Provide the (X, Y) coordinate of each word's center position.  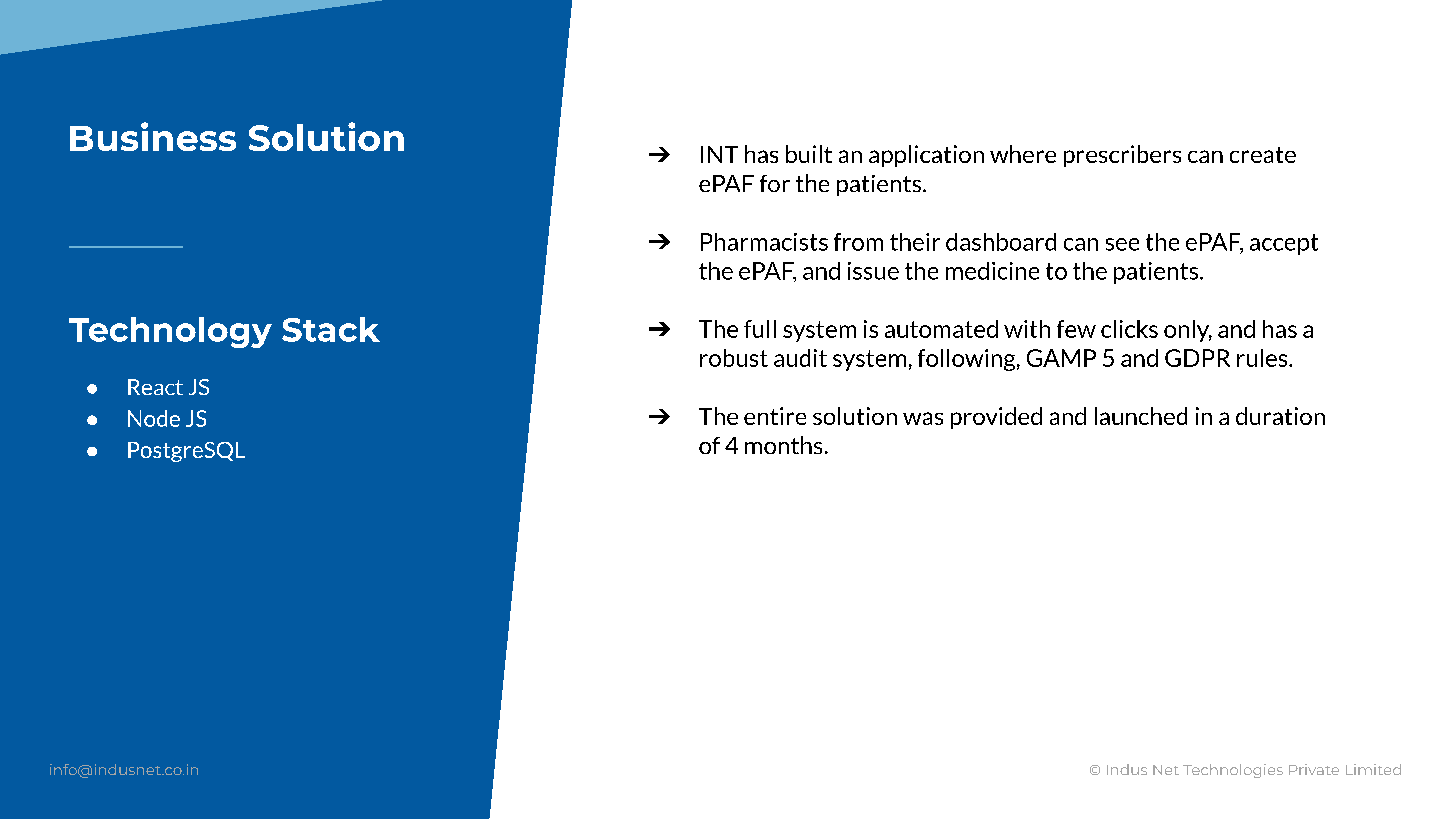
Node (154, 418)
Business (153, 136)
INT (719, 154)
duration (1280, 416)
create (1263, 155)
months (783, 445)
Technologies (1233, 771)
